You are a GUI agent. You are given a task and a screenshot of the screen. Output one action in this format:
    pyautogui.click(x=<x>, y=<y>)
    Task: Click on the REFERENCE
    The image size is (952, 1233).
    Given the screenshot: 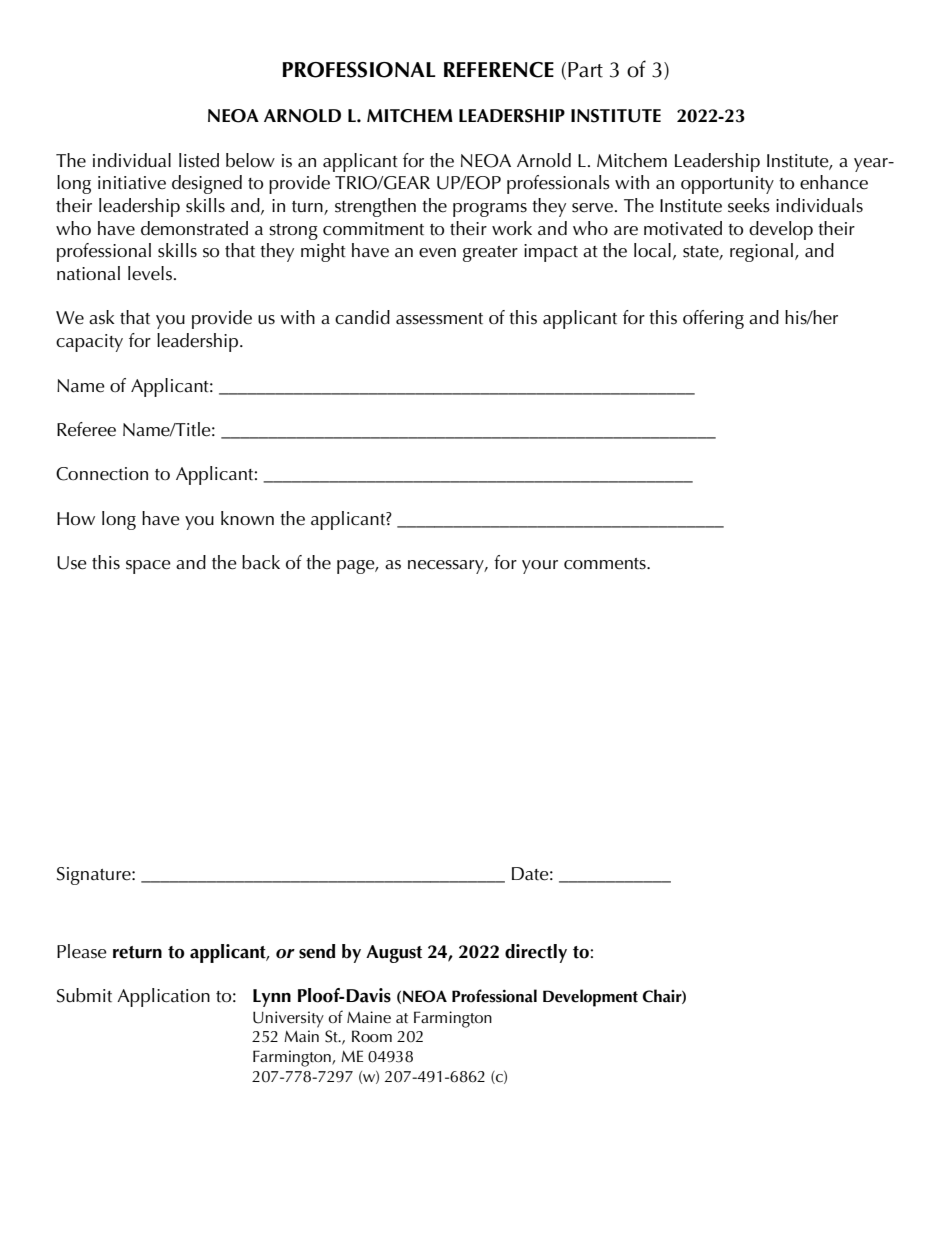 What is the action you would take?
    pyautogui.click(x=499, y=70)
